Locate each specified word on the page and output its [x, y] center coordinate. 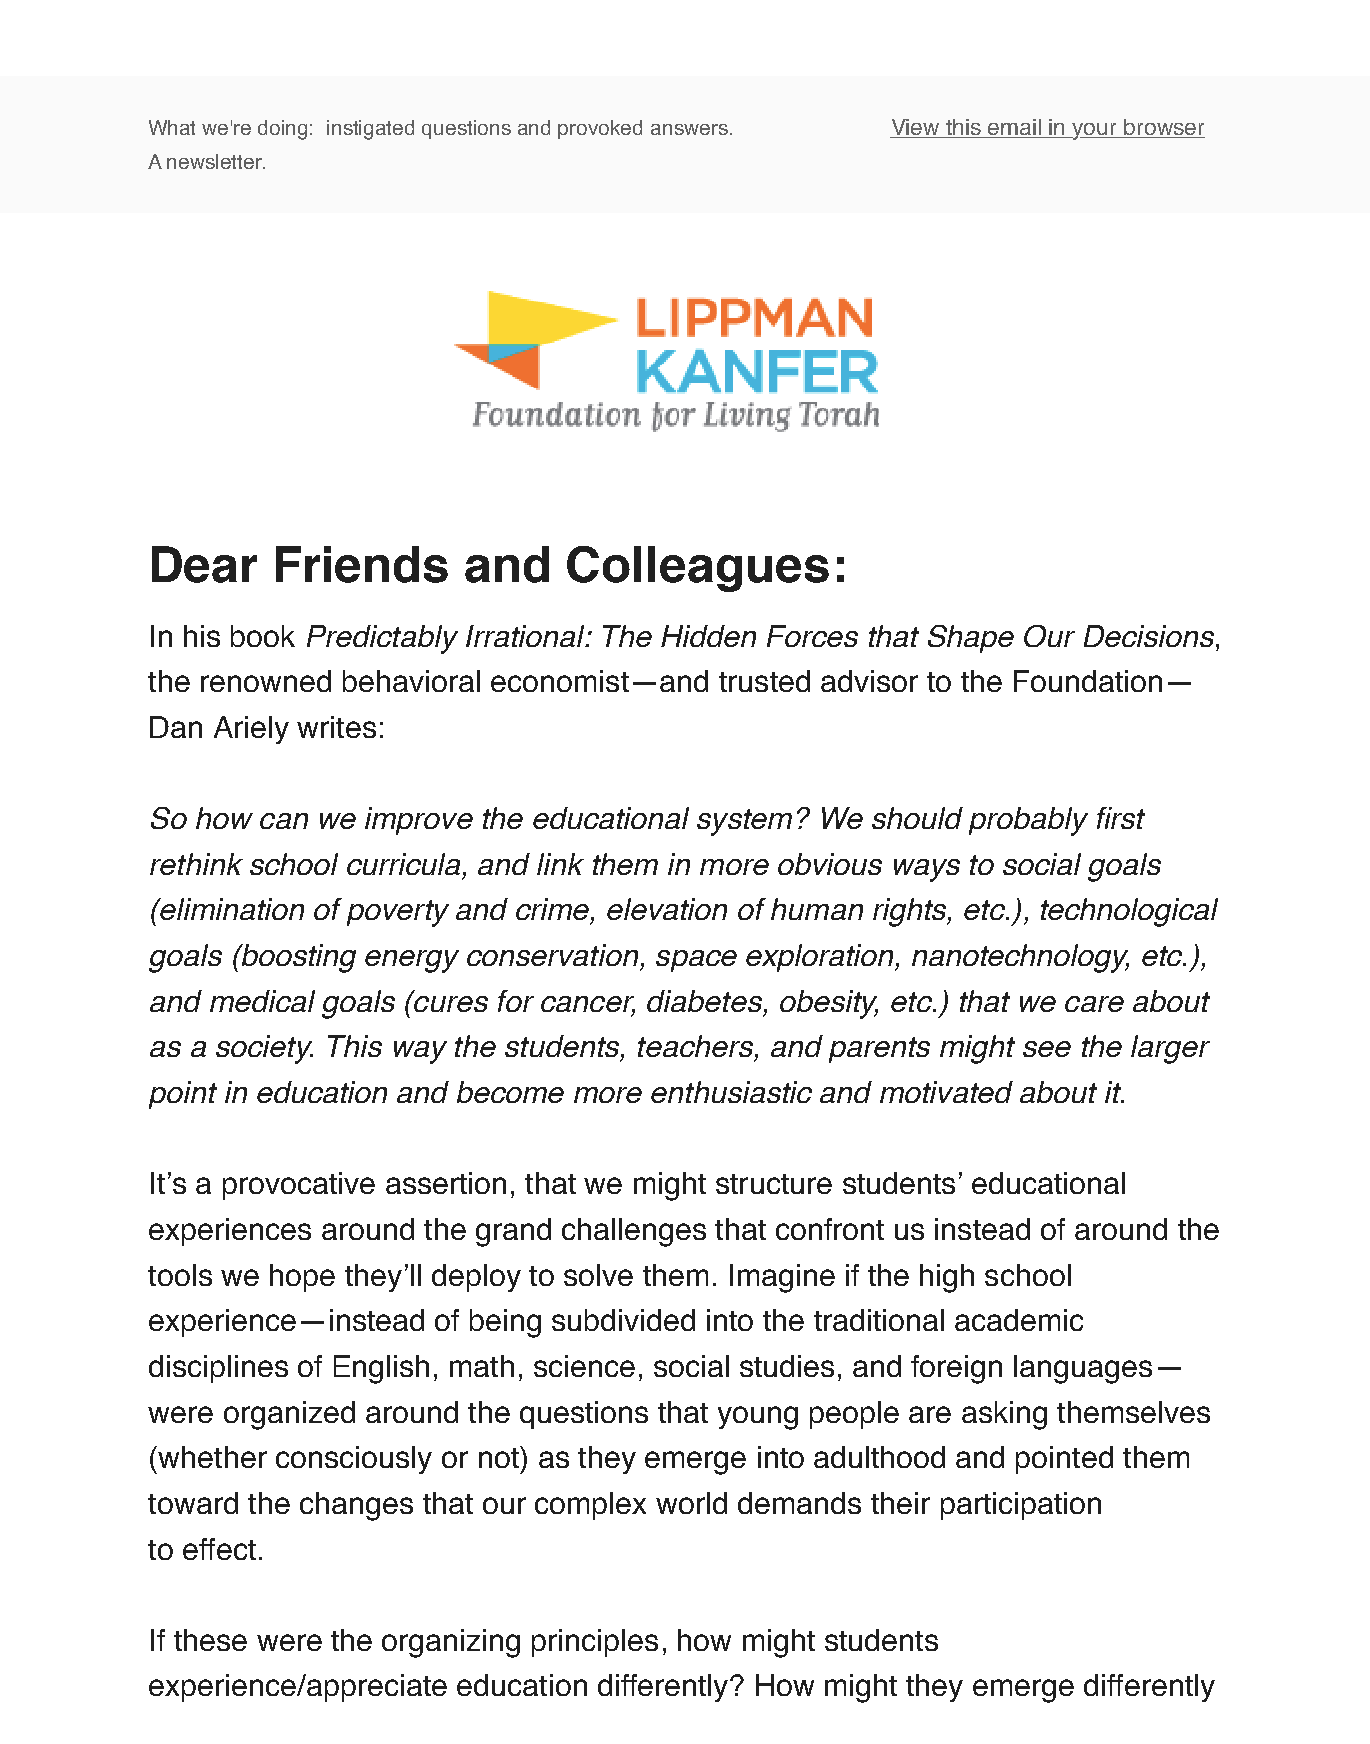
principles [595, 1643]
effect [219, 1549]
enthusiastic [731, 1092]
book [263, 636]
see [1047, 1049]
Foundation [1088, 681]
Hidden [708, 636]
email [1014, 128]
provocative [299, 1186]
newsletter [216, 161]
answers [689, 129]
